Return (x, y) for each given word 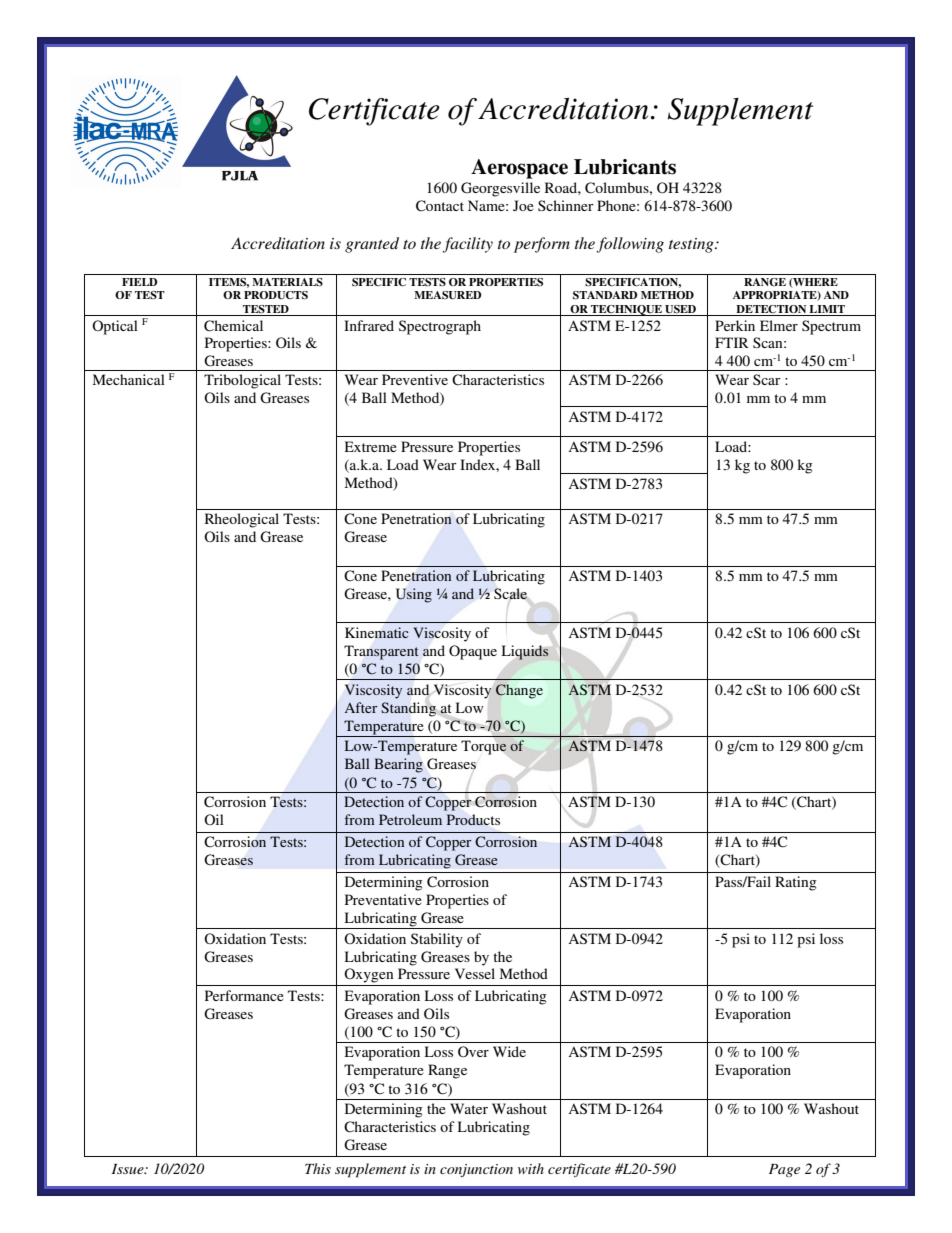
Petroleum (410, 819)
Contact (440, 206)
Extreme (371, 446)
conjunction (476, 1170)
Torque (484, 747)
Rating (796, 883)
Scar (767, 379)
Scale (510, 594)
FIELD (139, 282)
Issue (129, 1169)
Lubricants (625, 167)
